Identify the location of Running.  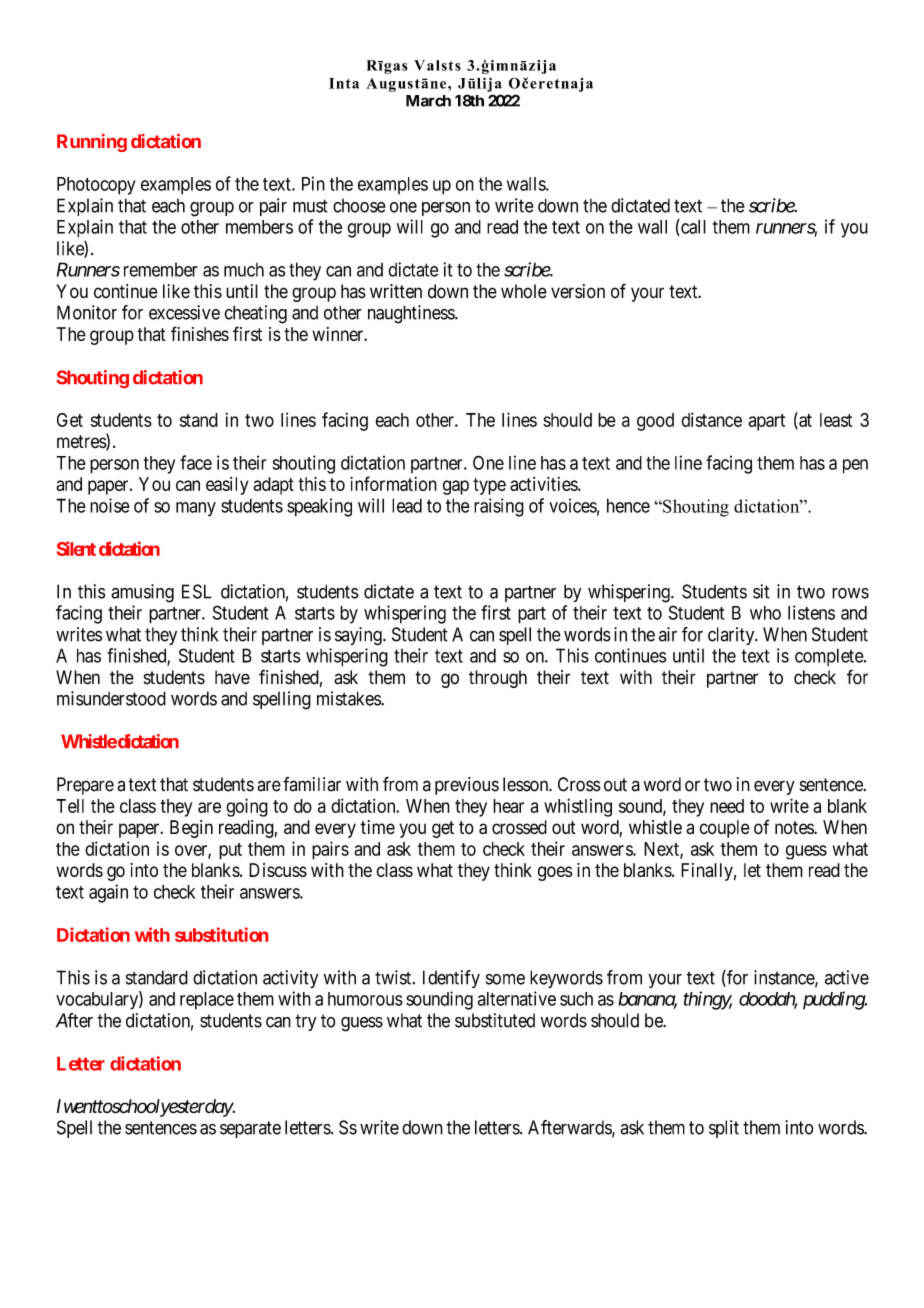
(92, 143).
